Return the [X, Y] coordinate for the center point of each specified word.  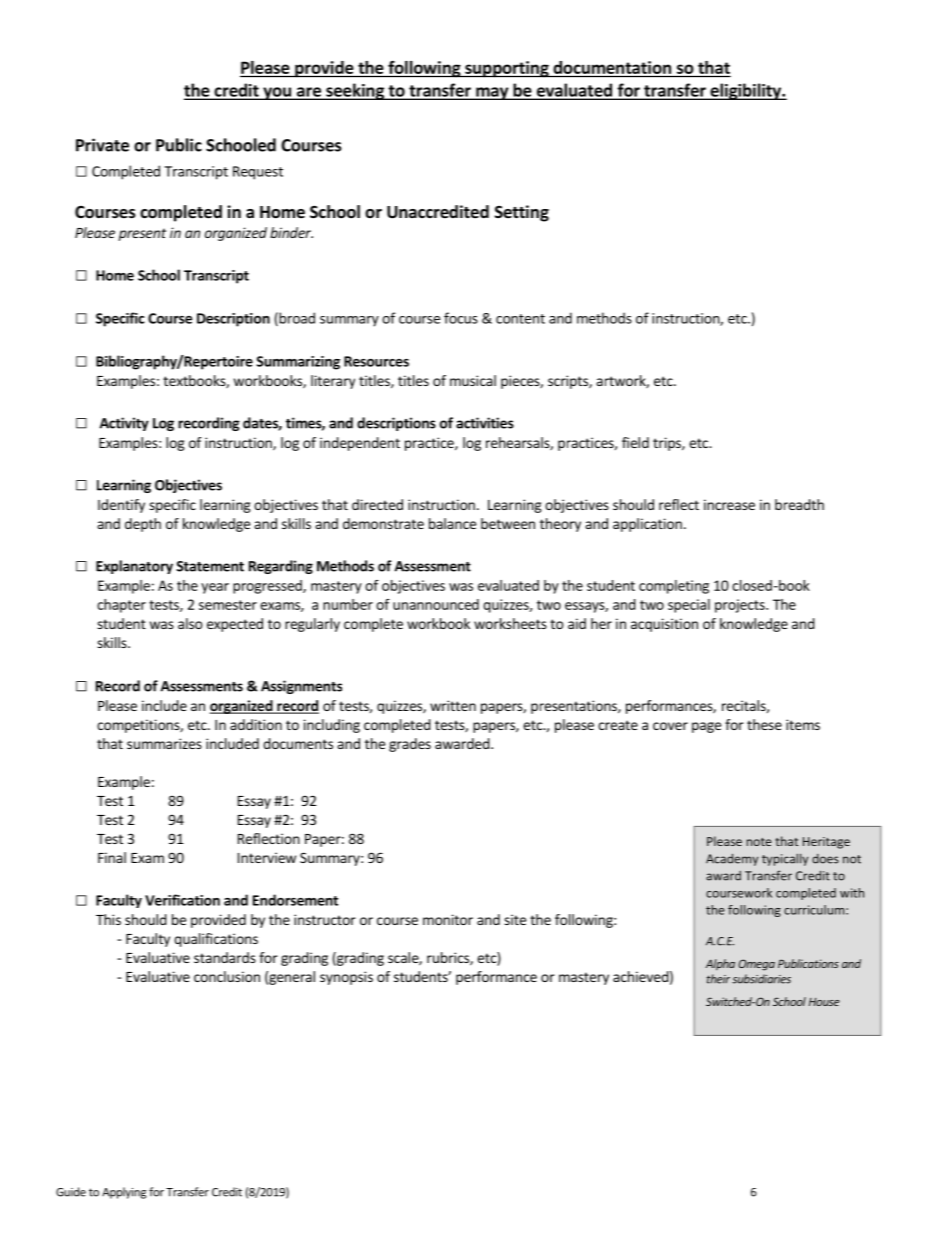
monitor [448, 919]
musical [473, 380]
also [190, 623]
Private [102, 145]
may [492, 93]
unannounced [436, 604]
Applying [124, 1193]
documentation [612, 67]
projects [741, 606]
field [635, 442]
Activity [124, 424]
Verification [182, 900]
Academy [732, 859]
